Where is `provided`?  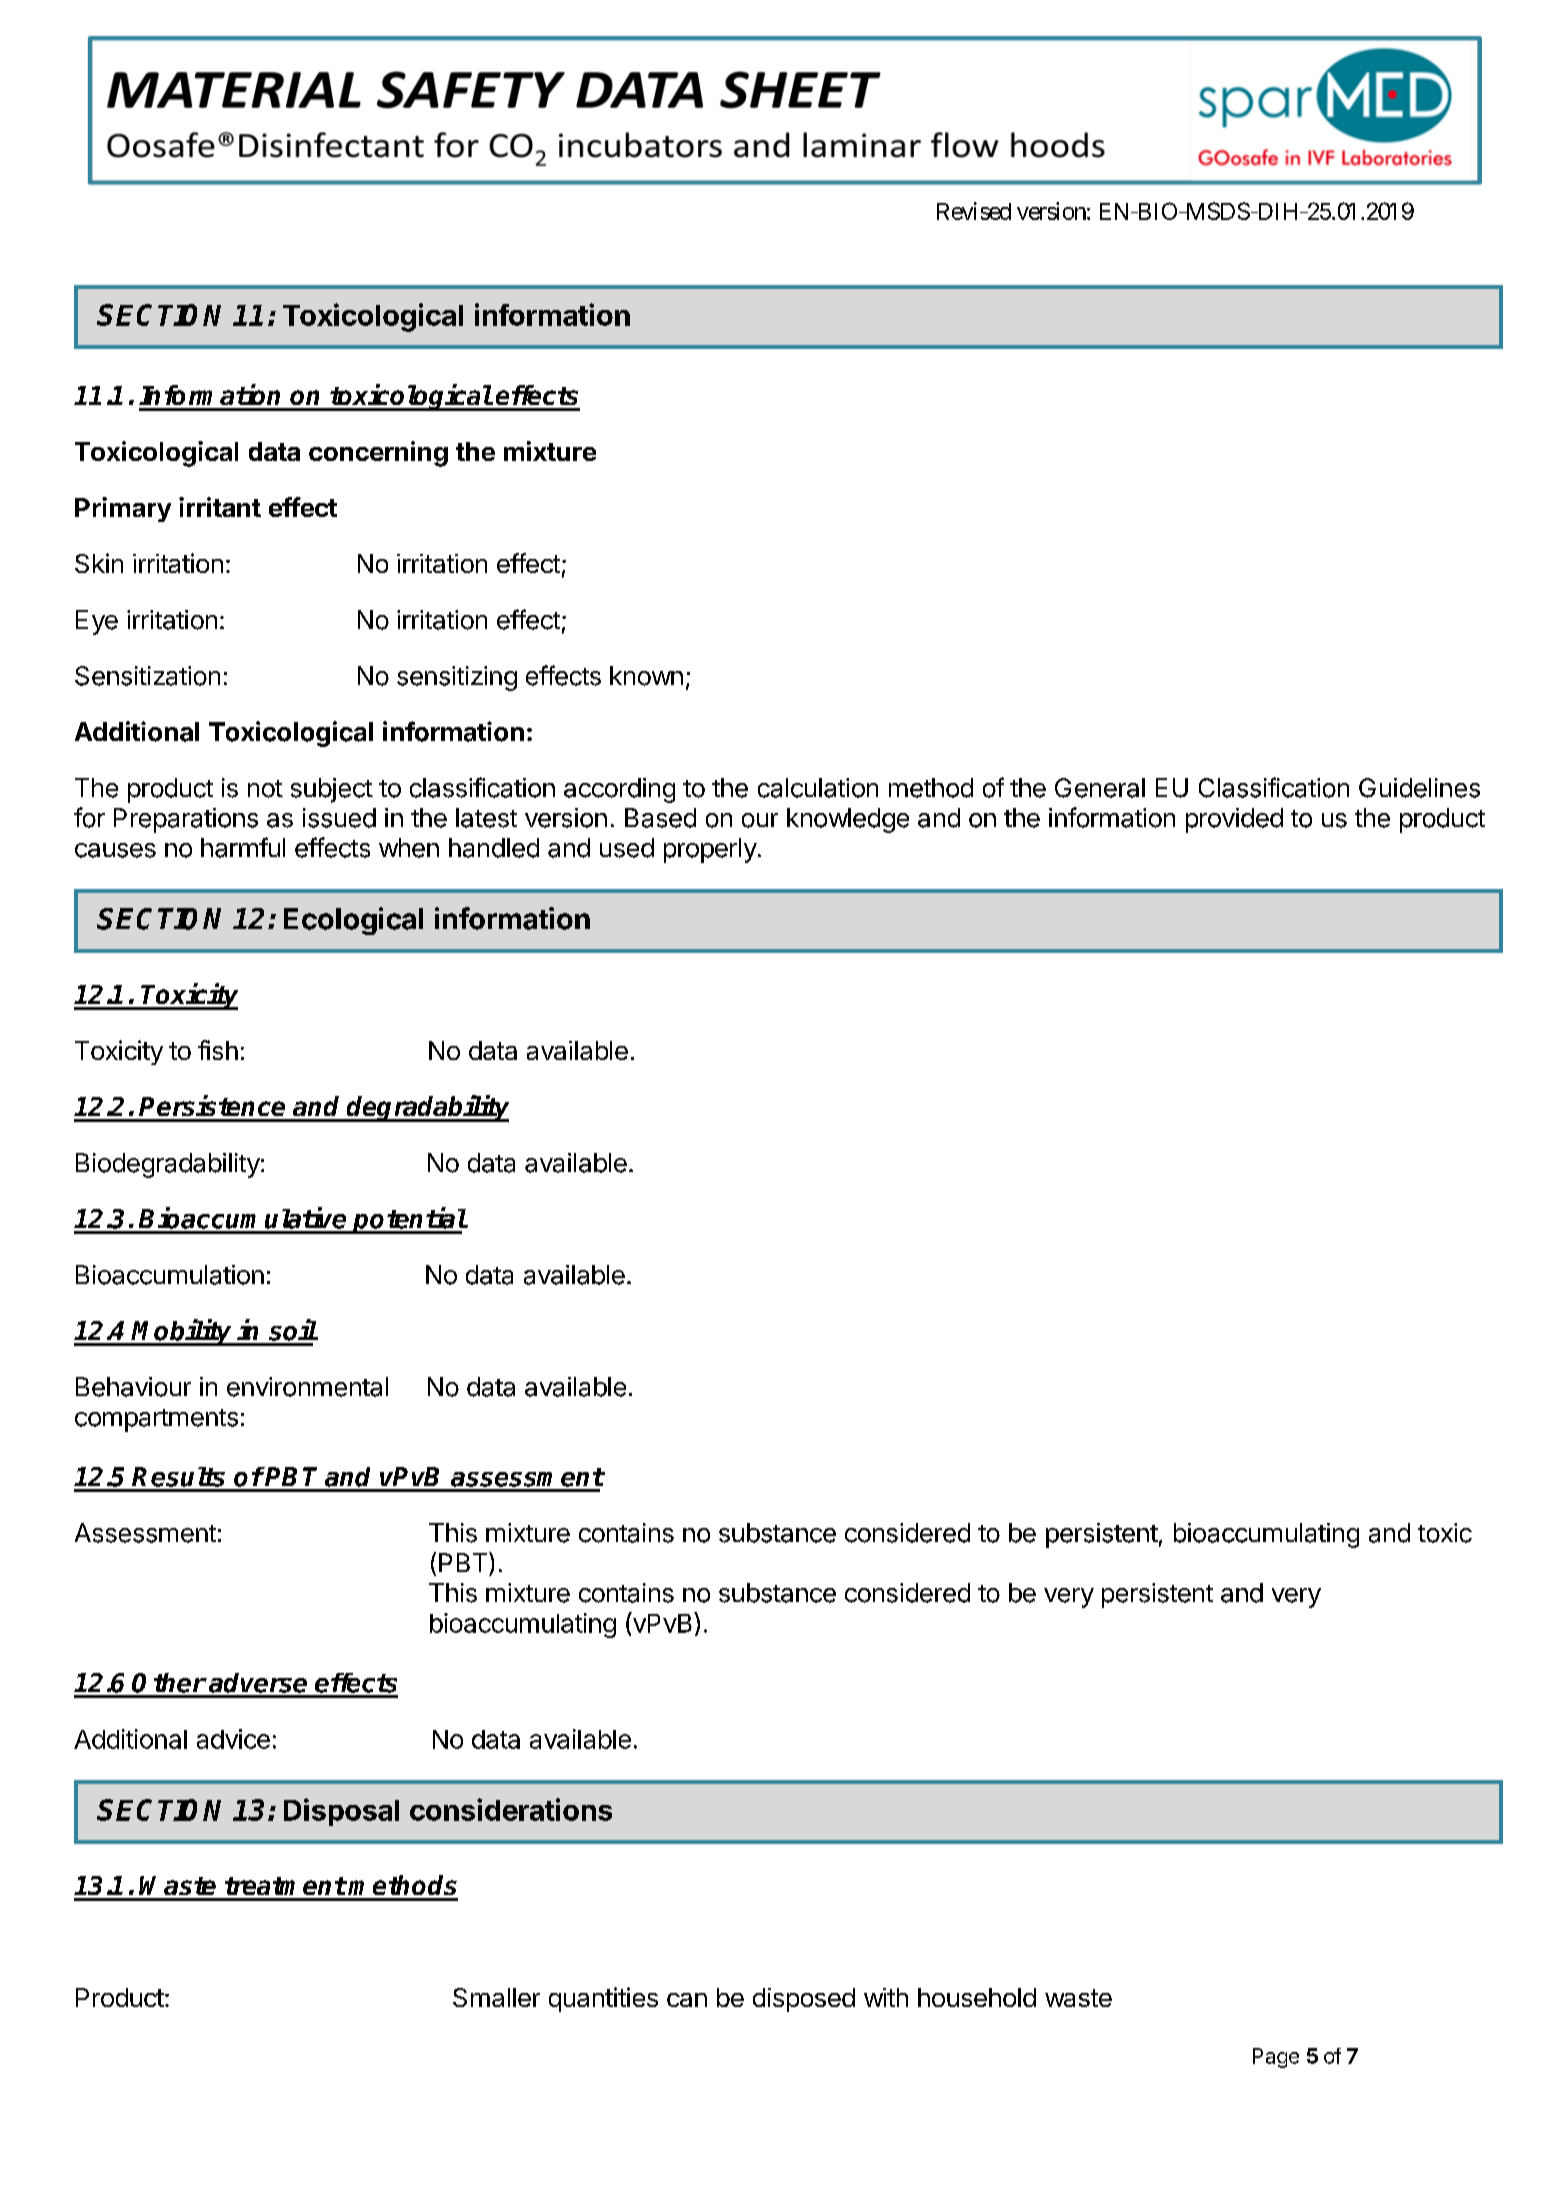 provided is located at coordinates (1234, 820).
